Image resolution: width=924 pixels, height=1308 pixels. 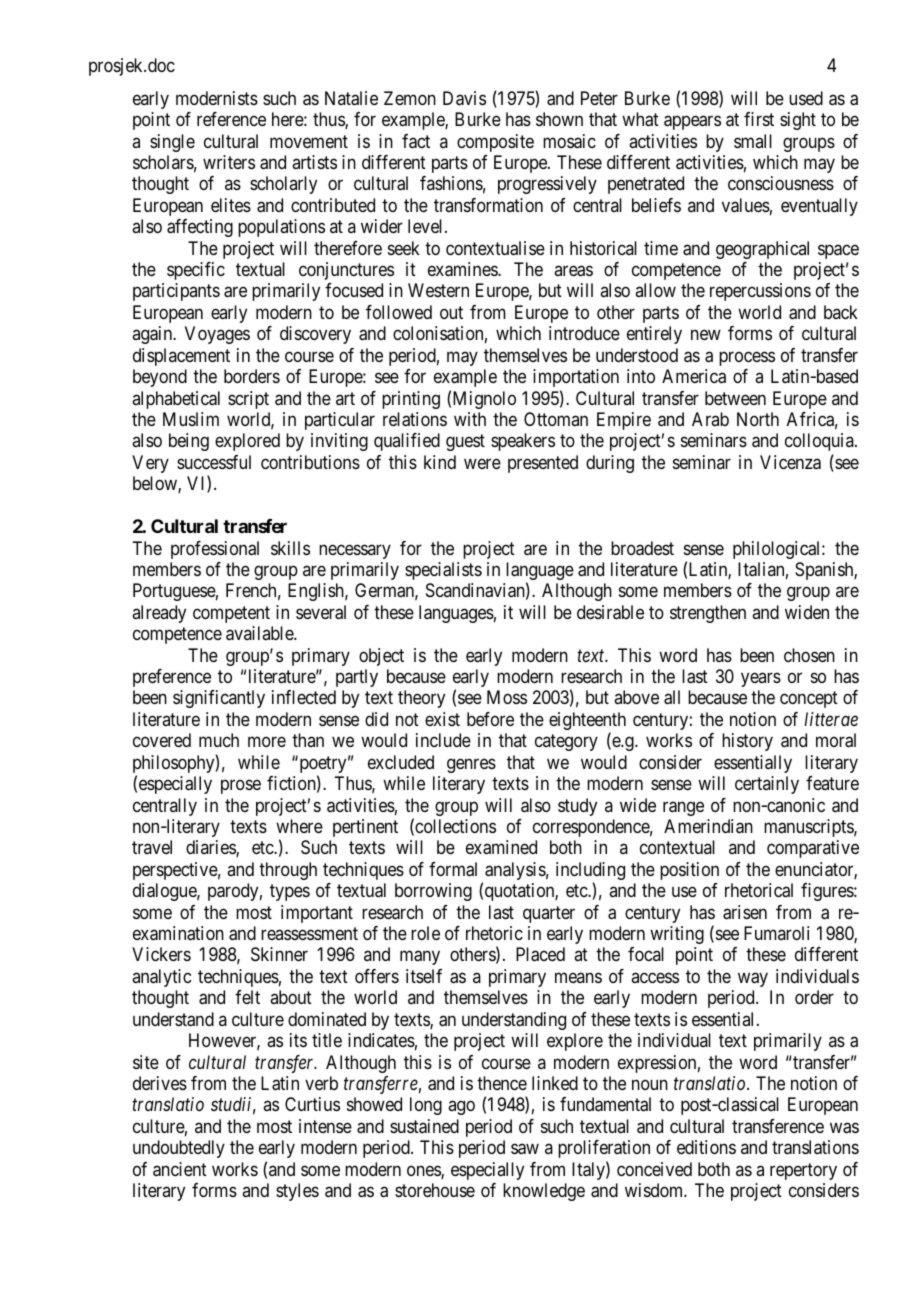 I want to click on available, so click(x=260, y=633).
